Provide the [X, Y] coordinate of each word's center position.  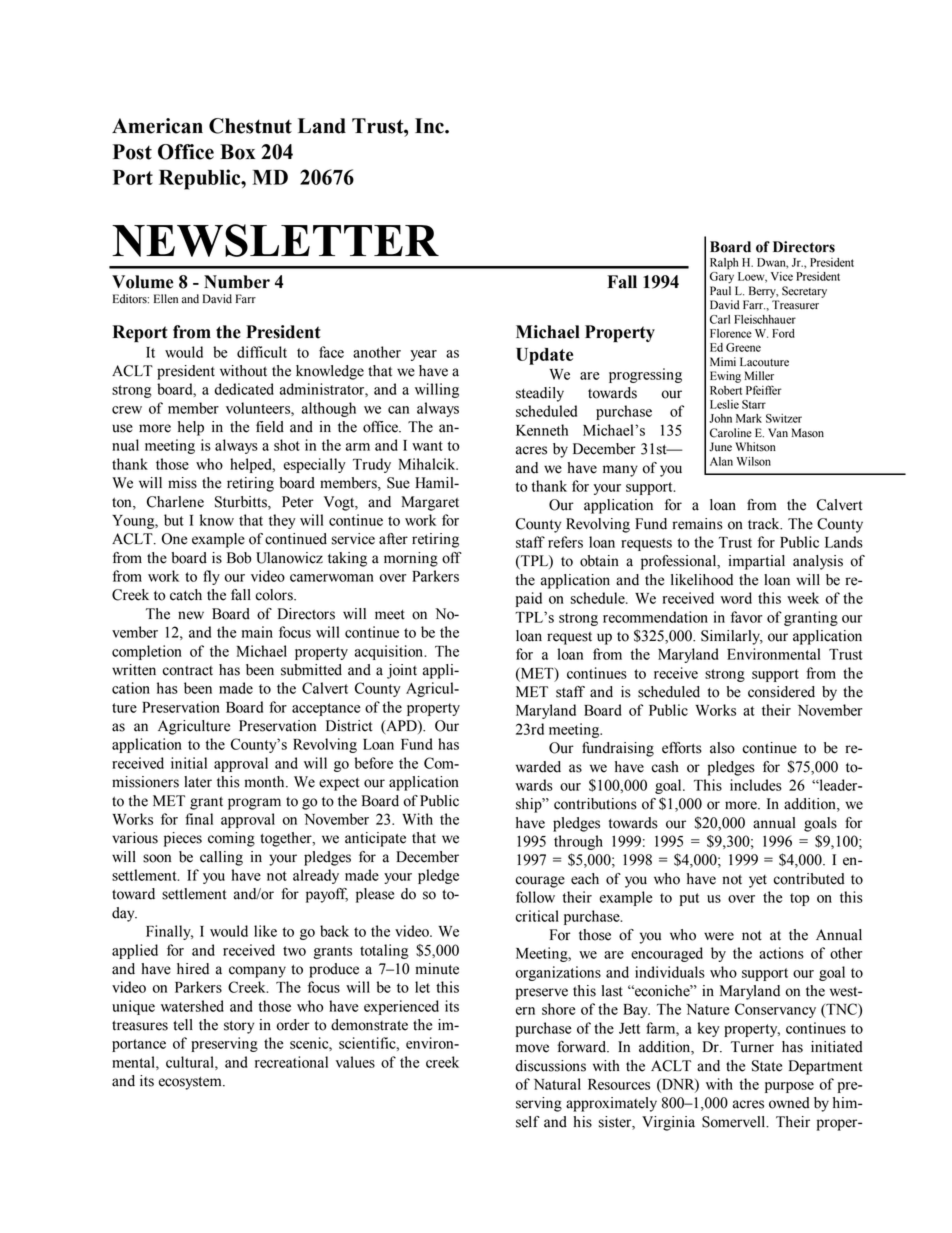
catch [186, 595]
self [528, 1122]
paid [529, 599]
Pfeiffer [764, 390]
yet [758, 881]
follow [535, 897]
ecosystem [191, 1083]
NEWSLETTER [275, 240]
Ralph [724, 264]
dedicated [244, 389]
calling [221, 858]
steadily [540, 394]
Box [237, 152]
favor [747, 617]
